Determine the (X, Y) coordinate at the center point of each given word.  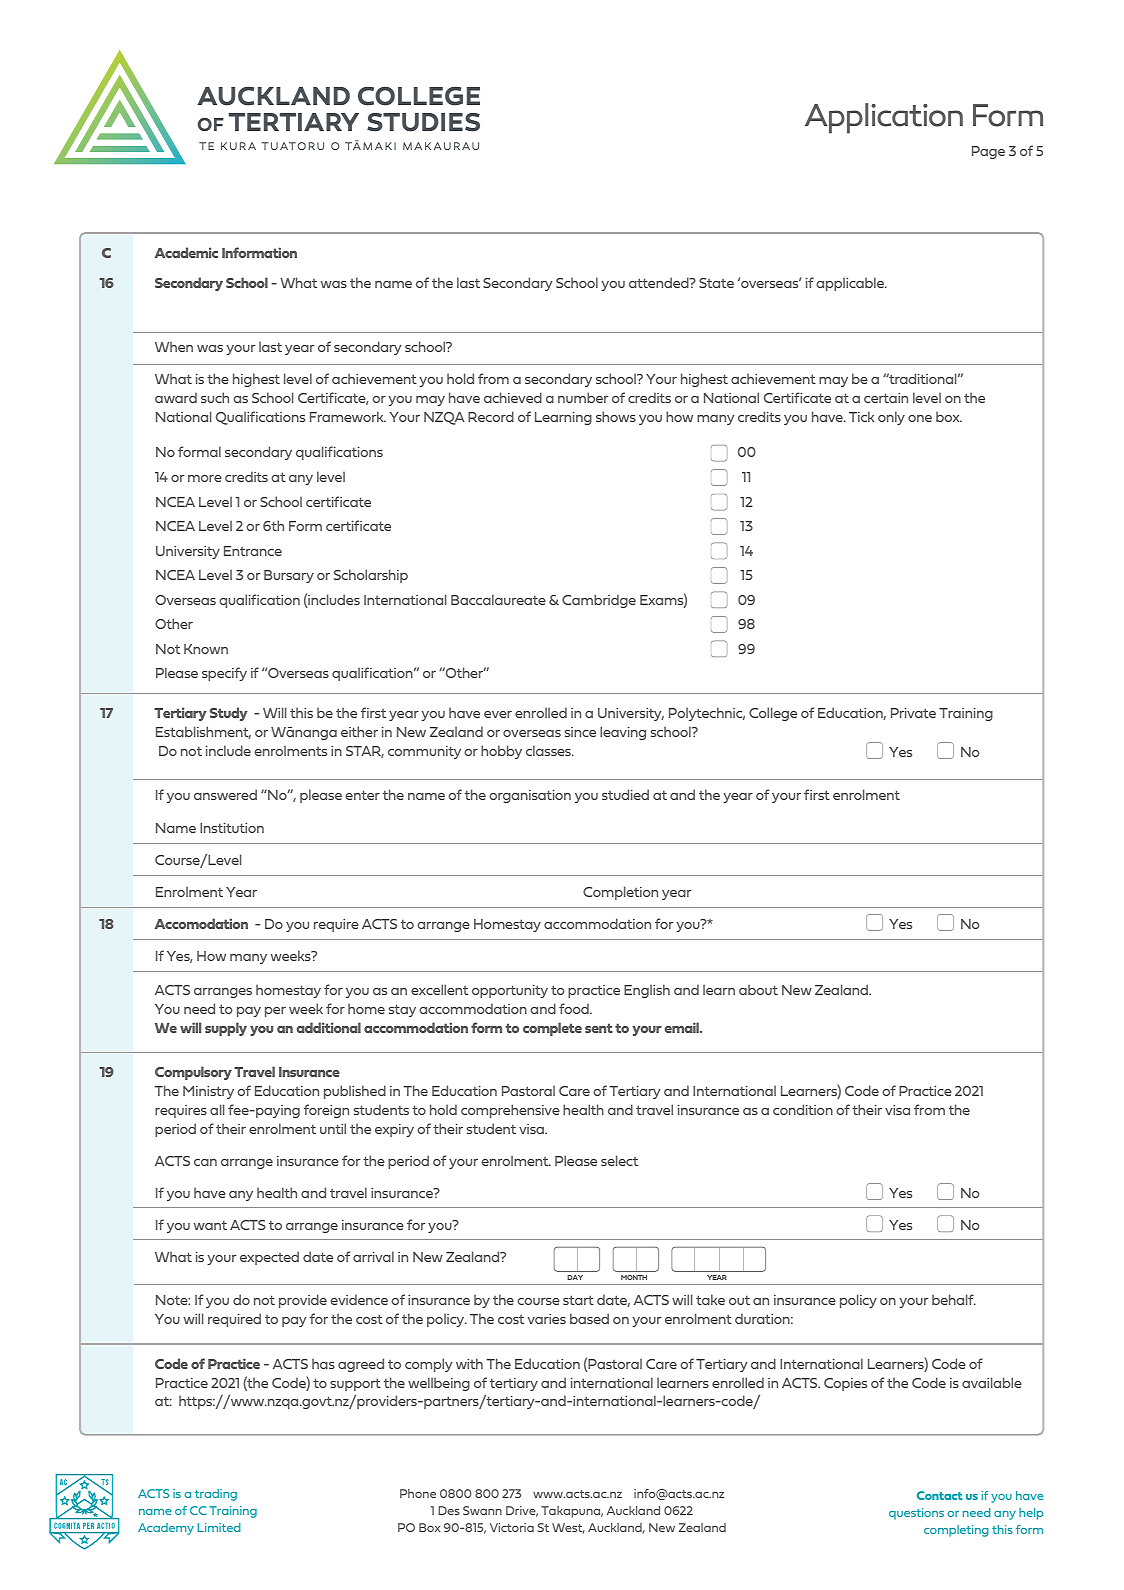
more (205, 478)
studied (625, 794)
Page (988, 152)
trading (216, 1495)
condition (803, 1109)
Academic (186, 252)
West (568, 1528)
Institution (232, 828)
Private (913, 713)
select (619, 1160)
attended (660, 282)
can (205, 1162)
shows (616, 416)
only (891, 418)
